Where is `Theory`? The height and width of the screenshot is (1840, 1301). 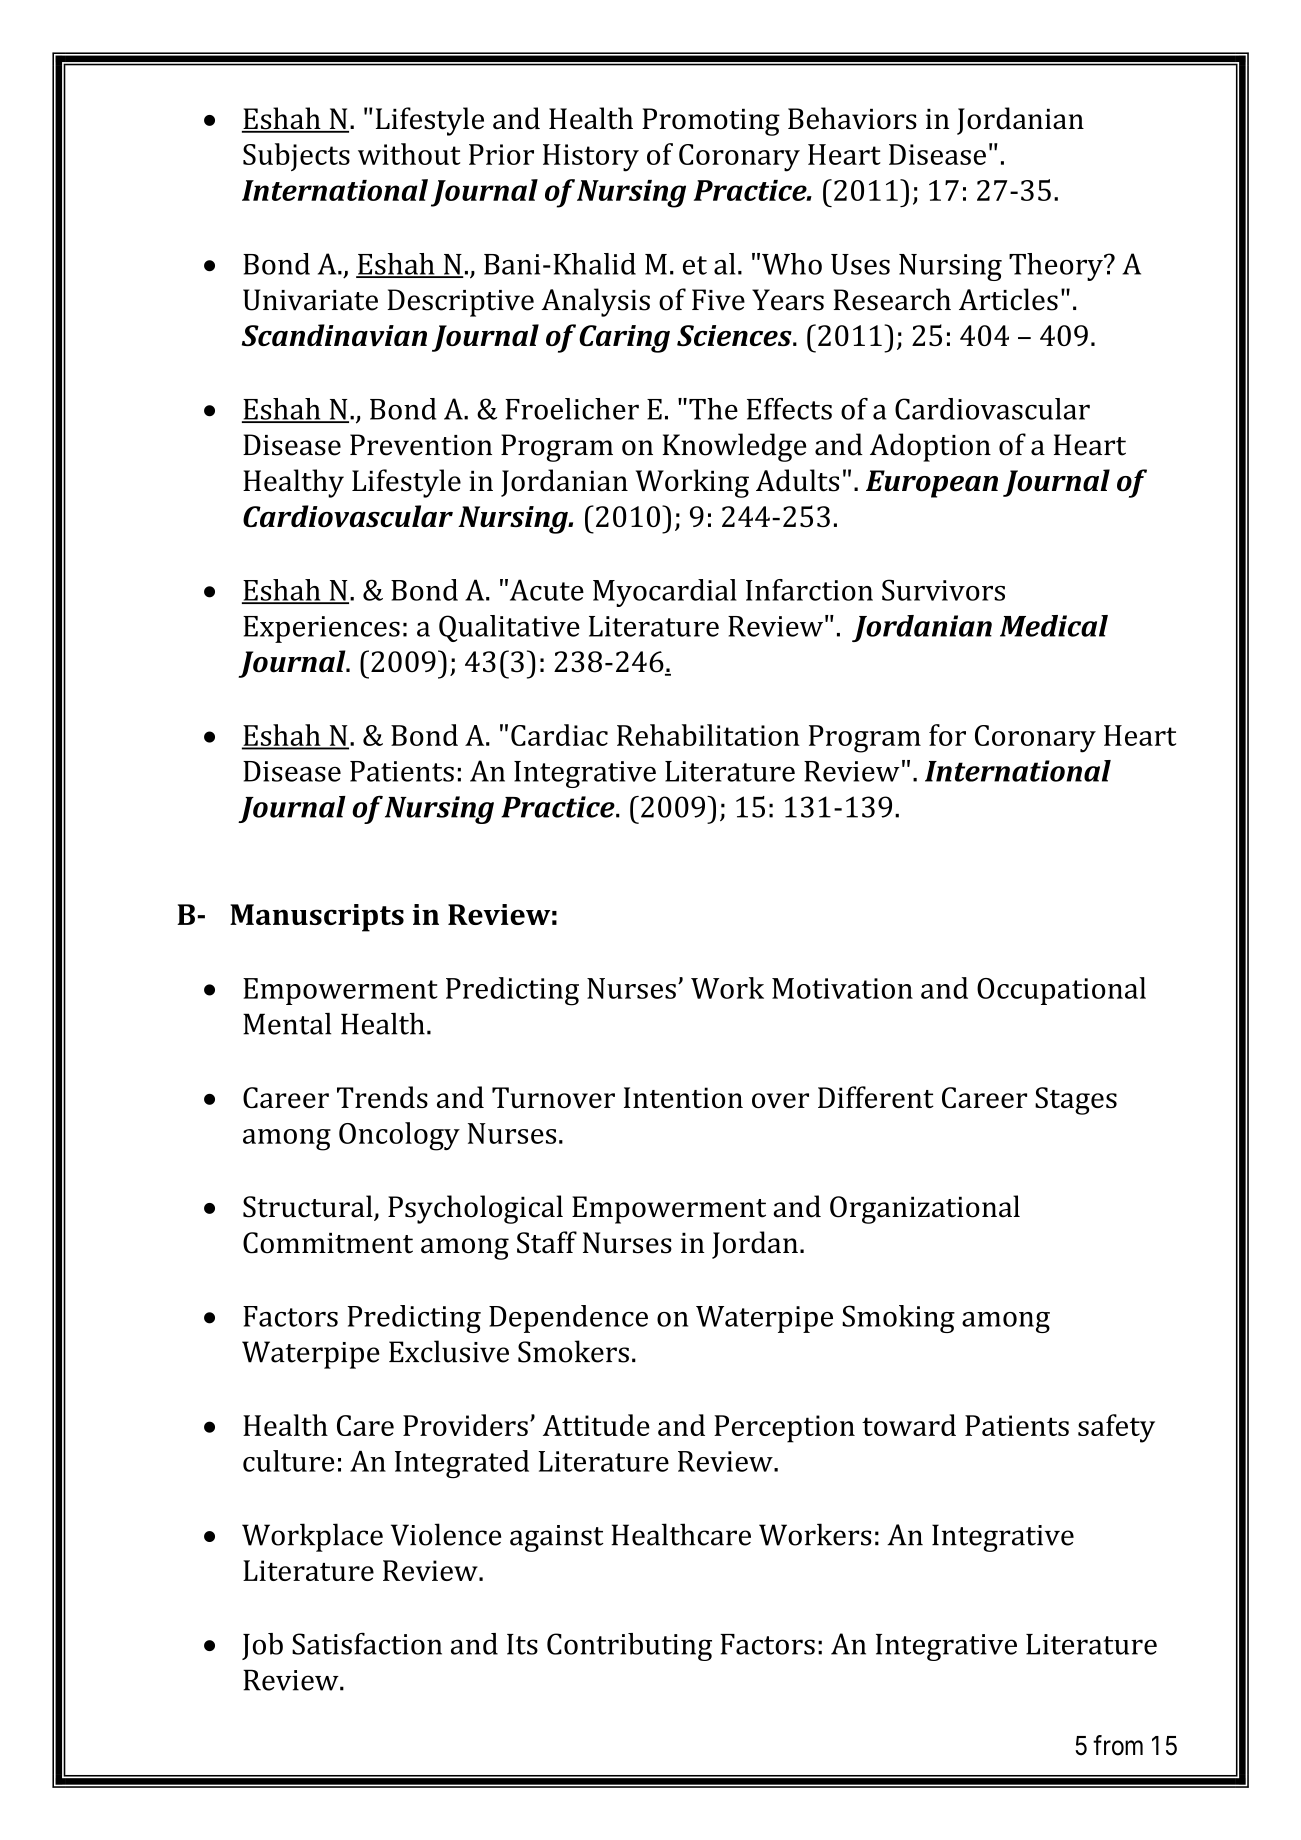
Theory is located at coordinates (1057, 267).
